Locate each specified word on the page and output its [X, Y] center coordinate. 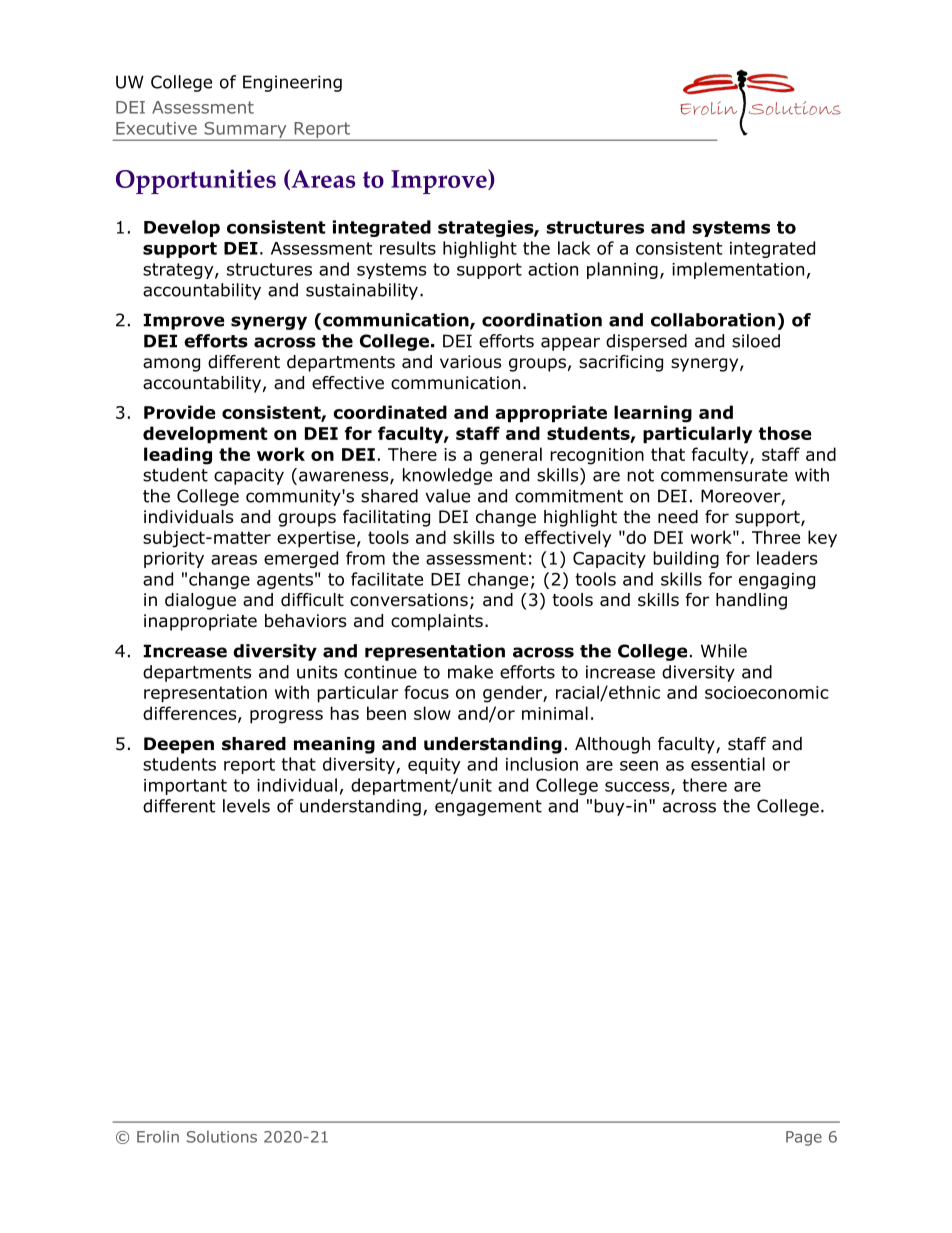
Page [804, 1138]
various [471, 362]
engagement [488, 808]
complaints [437, 622]
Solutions [222, 1136]
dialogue [200, 601]
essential [728, 764]
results [408, 248]
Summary [245, 131]
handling [751, 601]
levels [246, 806]
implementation [738, 270]
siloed [756, 341]
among [171, 365]
